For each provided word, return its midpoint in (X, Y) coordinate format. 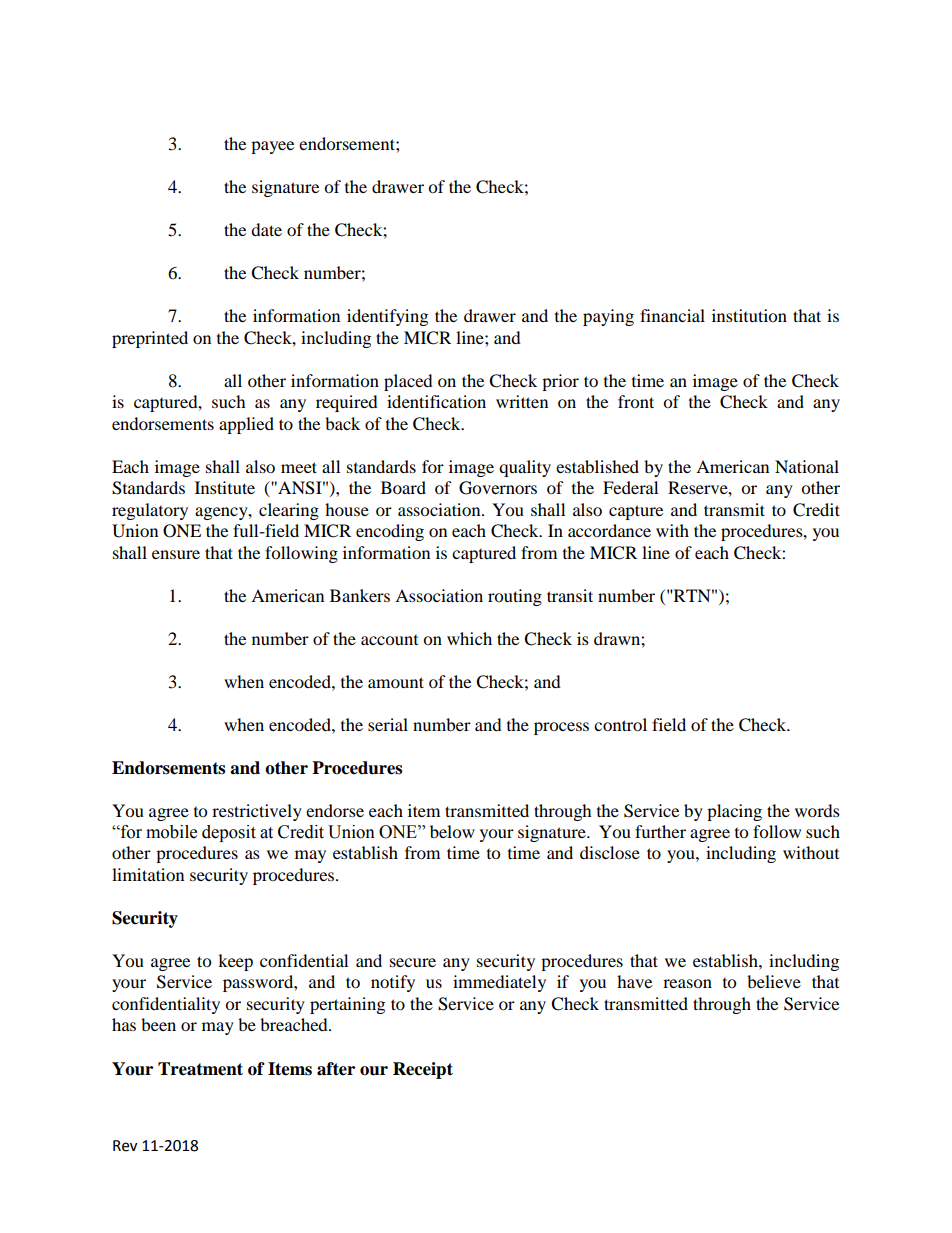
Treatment (200, 1069)
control (620, 724)
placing (734, 812)
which (469, 638)
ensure (176, 554)
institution (749, 315)
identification (436, 401)
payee (272, 147)
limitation (148, 874)
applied (246, 425)
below (452, 831)
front (636, 401)
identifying (387, 317)
